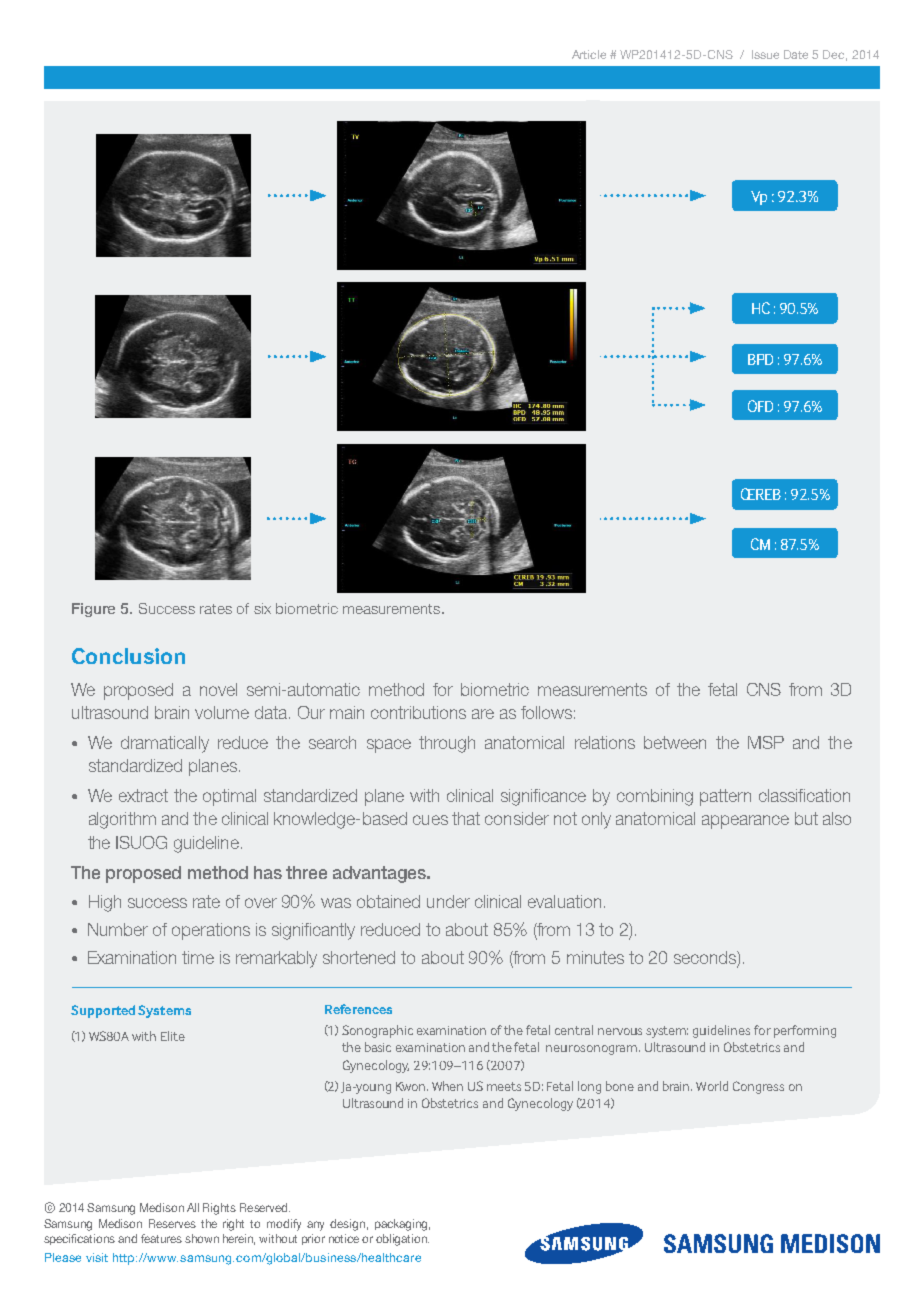 Image resolution: width=924 pixels, height=1308 pixels. I want to click on Reserves, so click(172, 1223).
